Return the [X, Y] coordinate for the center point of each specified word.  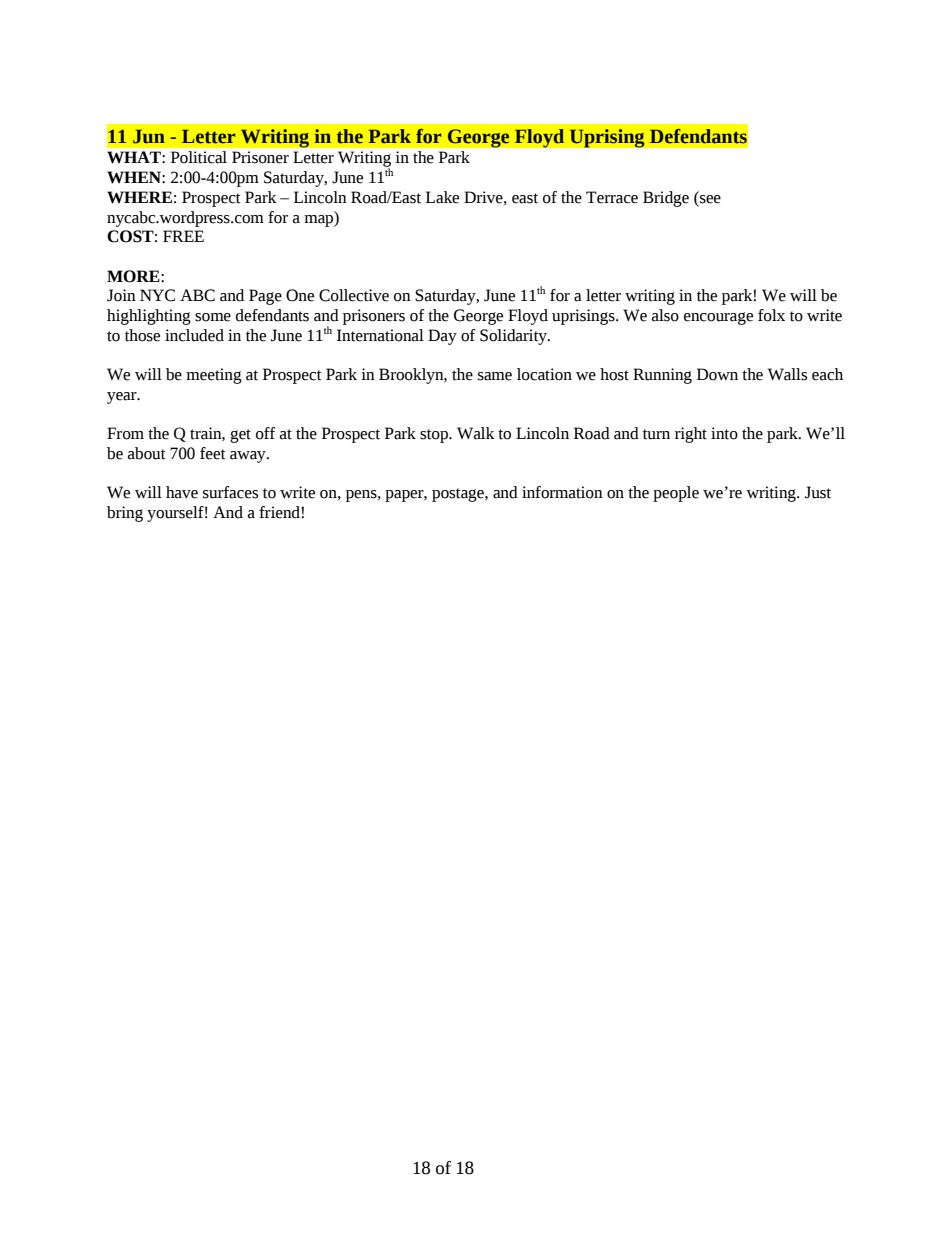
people [676, 494]
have [182, 492]
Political [199, 157]
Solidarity [514, 337]
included [194, 335]
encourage [718, 318]
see [709, 199]
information [562, 492]
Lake [442, 197]
